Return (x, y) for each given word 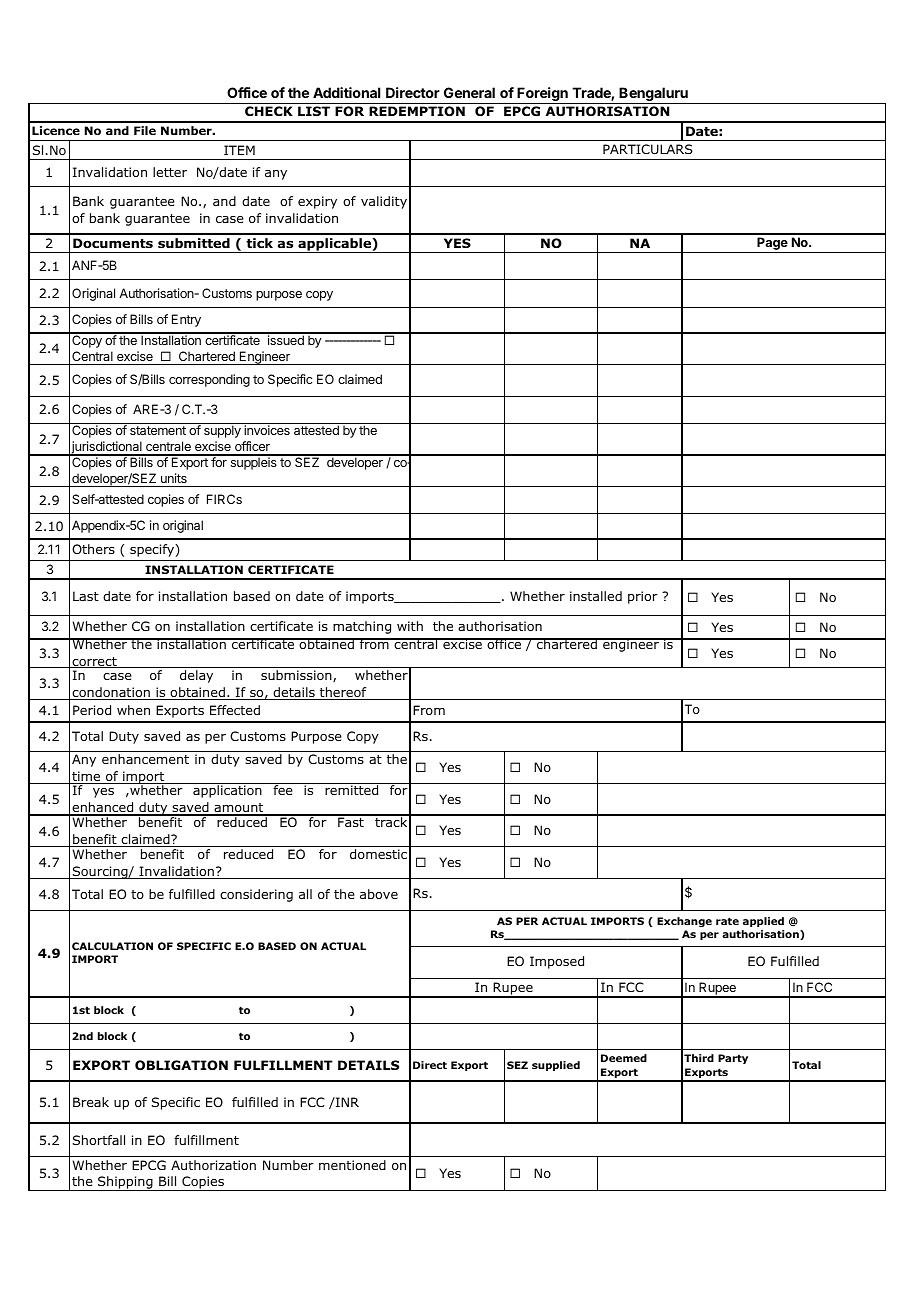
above (379, 894)
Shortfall (99, 1140)
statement (158, 430)
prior (643, 597)
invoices (267, 430)
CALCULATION (112, 946)
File (145, 130)
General (469, 92)
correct (94, 662)
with (410, 626)
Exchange (684, 922)
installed (596, 596)
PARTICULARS (648, 149)
